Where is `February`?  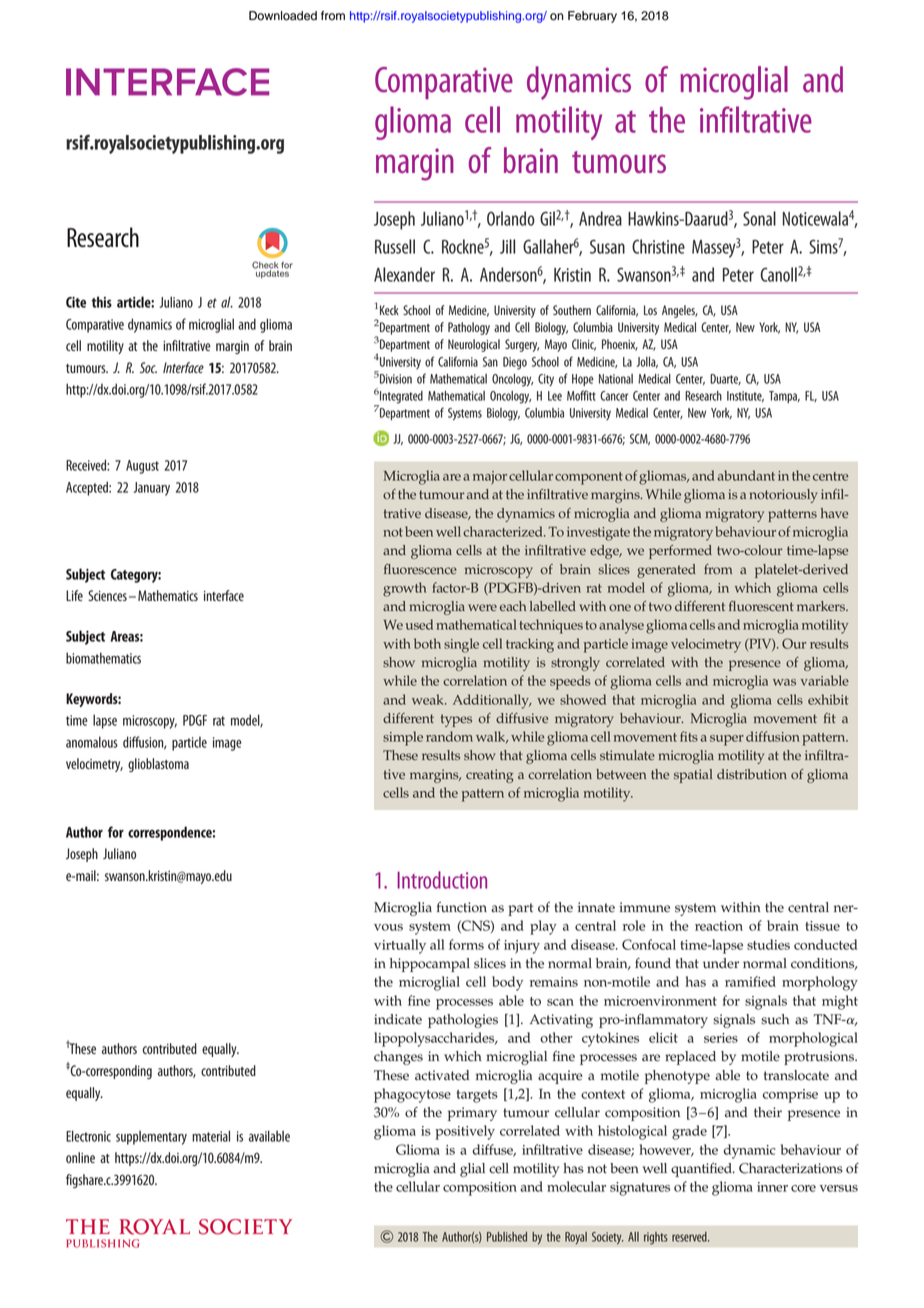
February is located at coordinates (592, 17).
